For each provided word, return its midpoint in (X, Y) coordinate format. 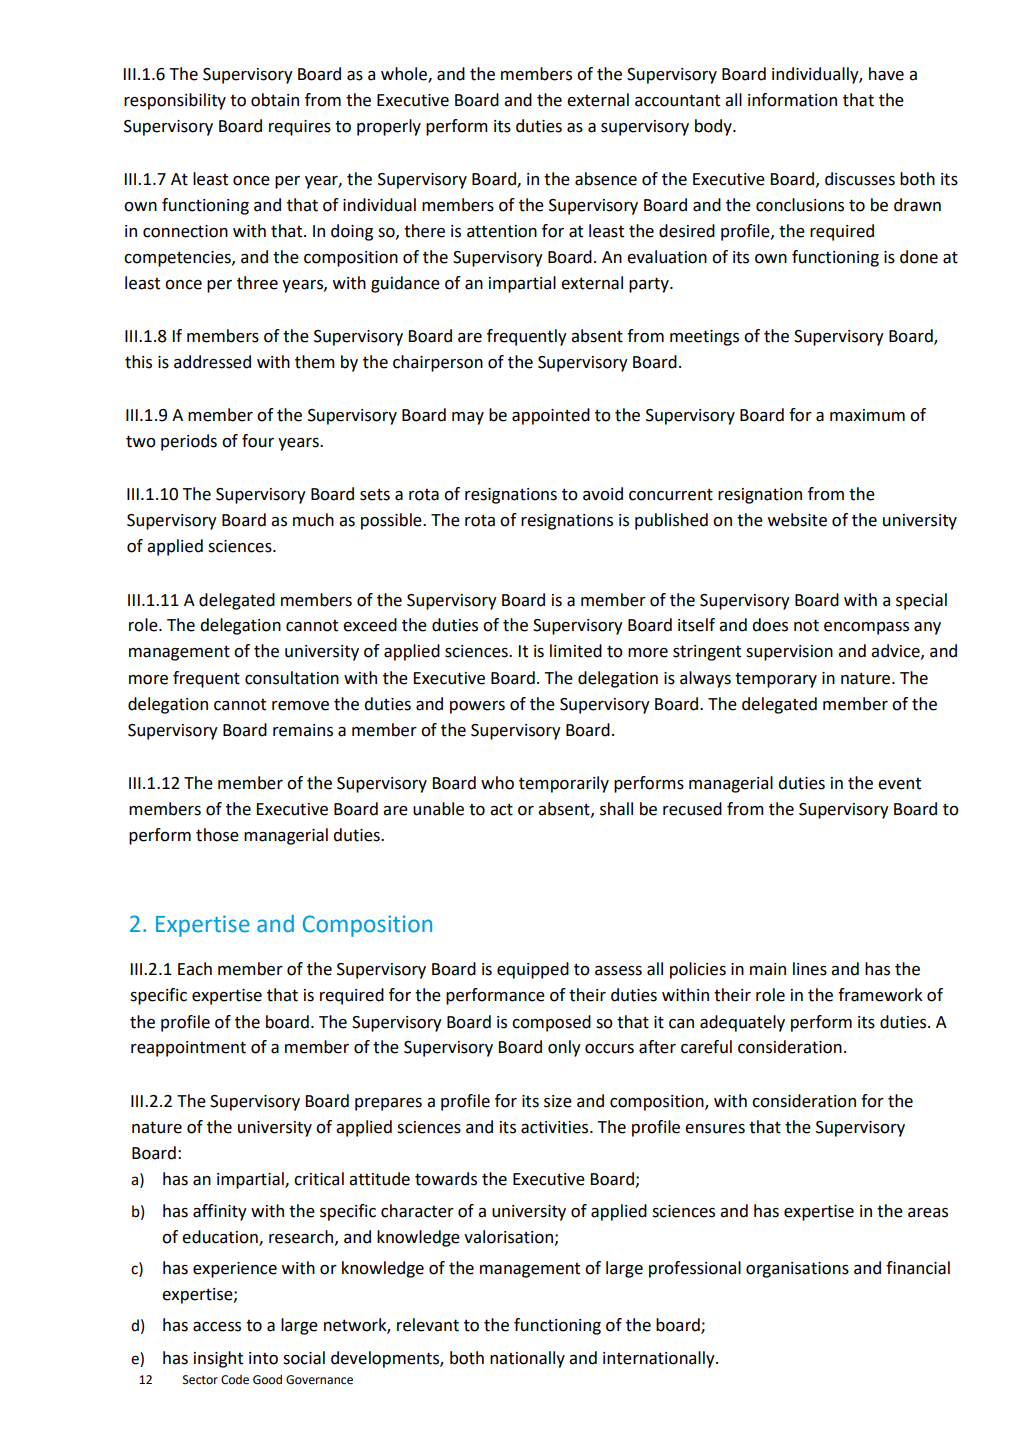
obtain (275, 100)
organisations (797, 1270)
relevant (428, 1325)
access (217, 1327)
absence (606, 179)
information (792, 100)
